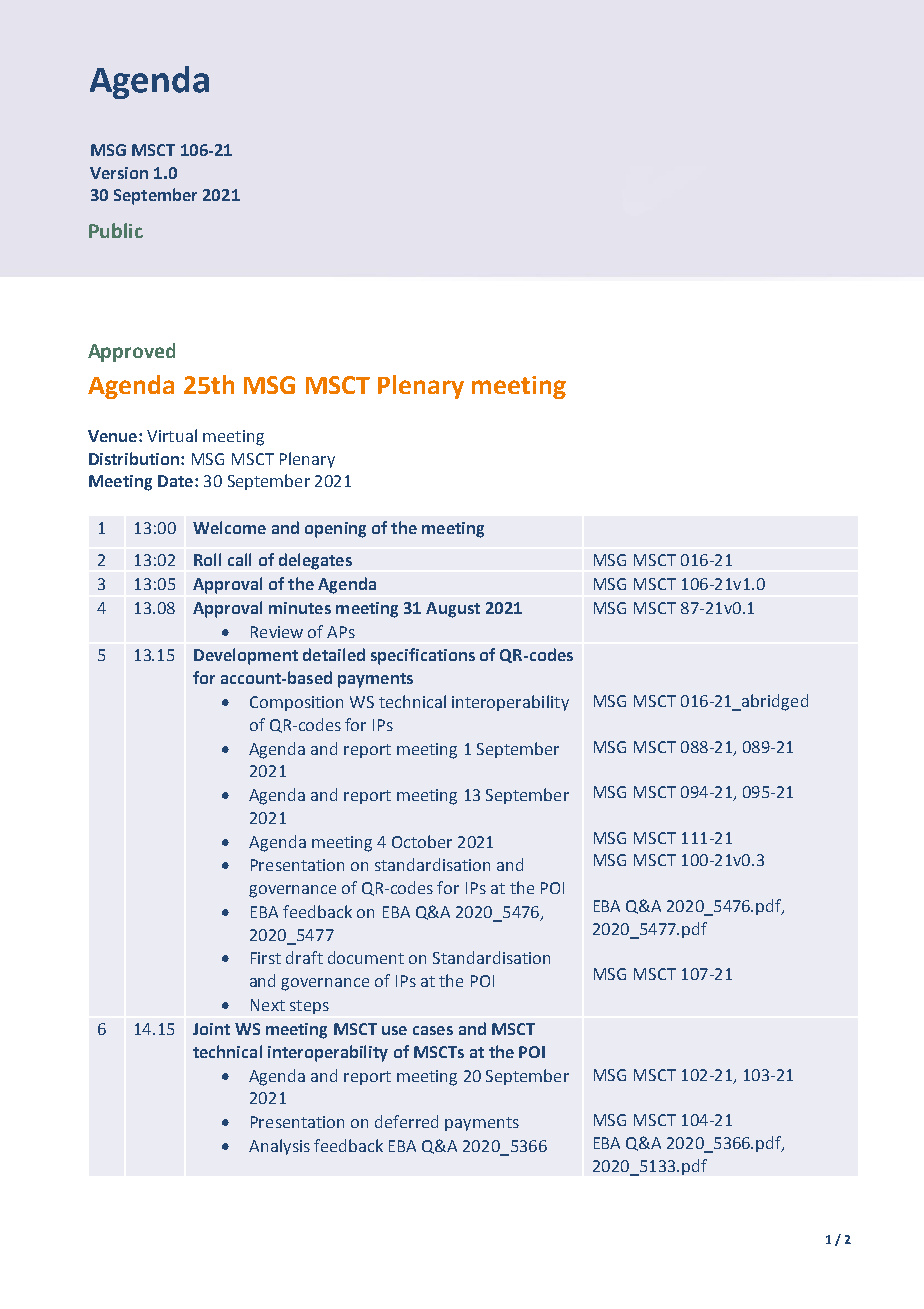 The image size is (924, 1309). What do you see at coordinates (116, 230) in the page?
I see `Public` at bounding box center [116, 230].
